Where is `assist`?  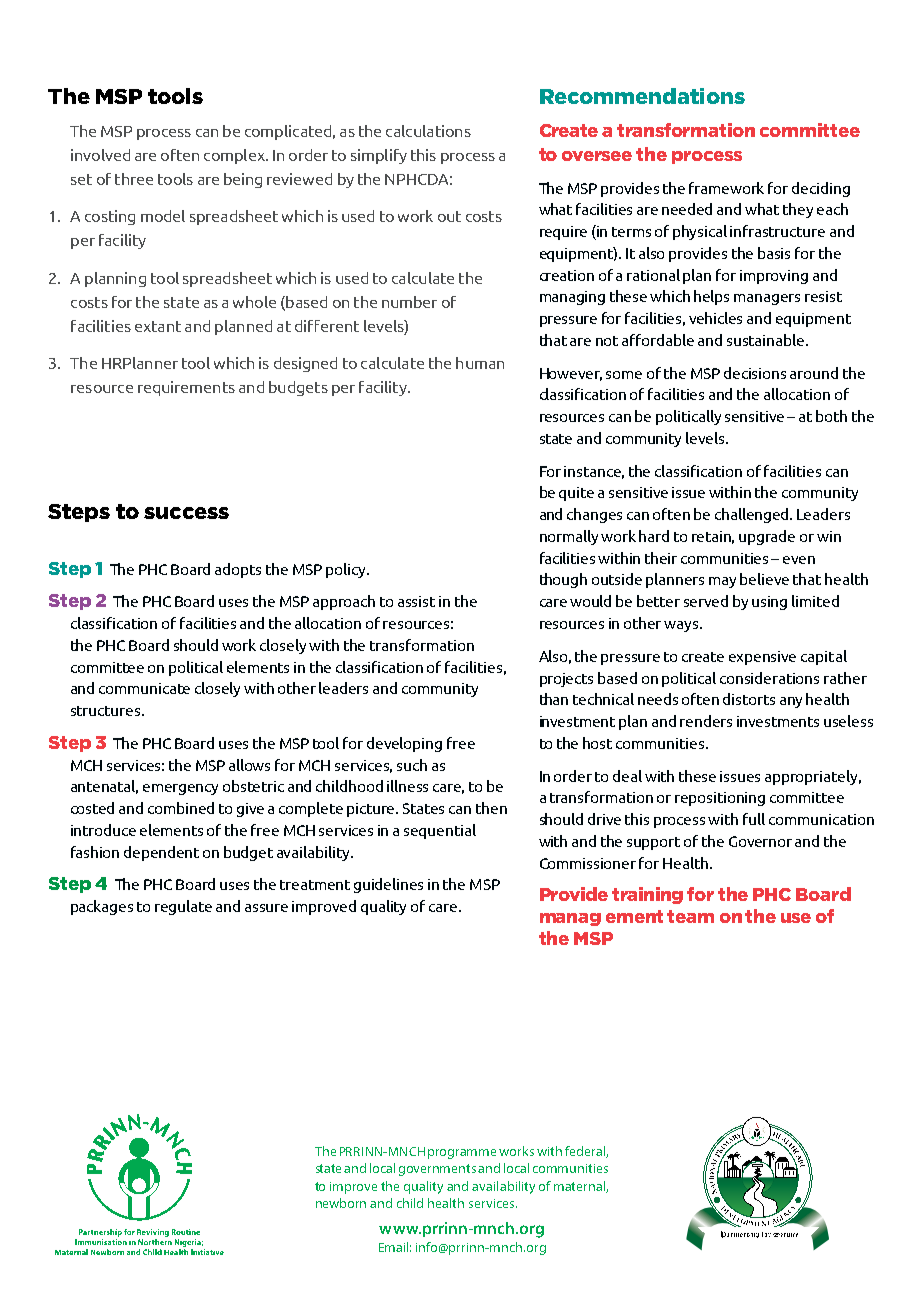
assist is located at coordinates (416, 601).
